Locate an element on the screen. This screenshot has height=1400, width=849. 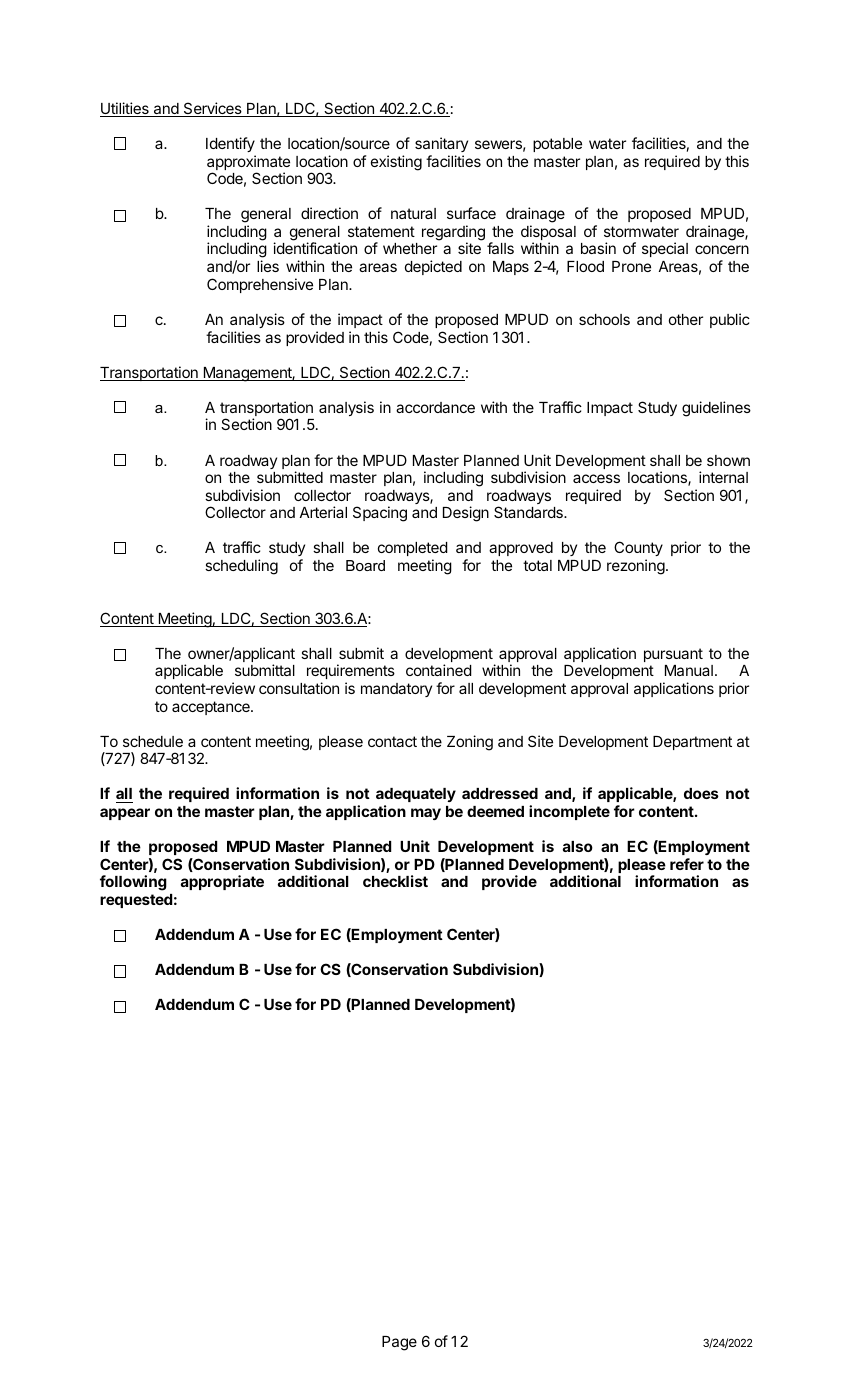
checklist is located at coordinates (395, 881).
